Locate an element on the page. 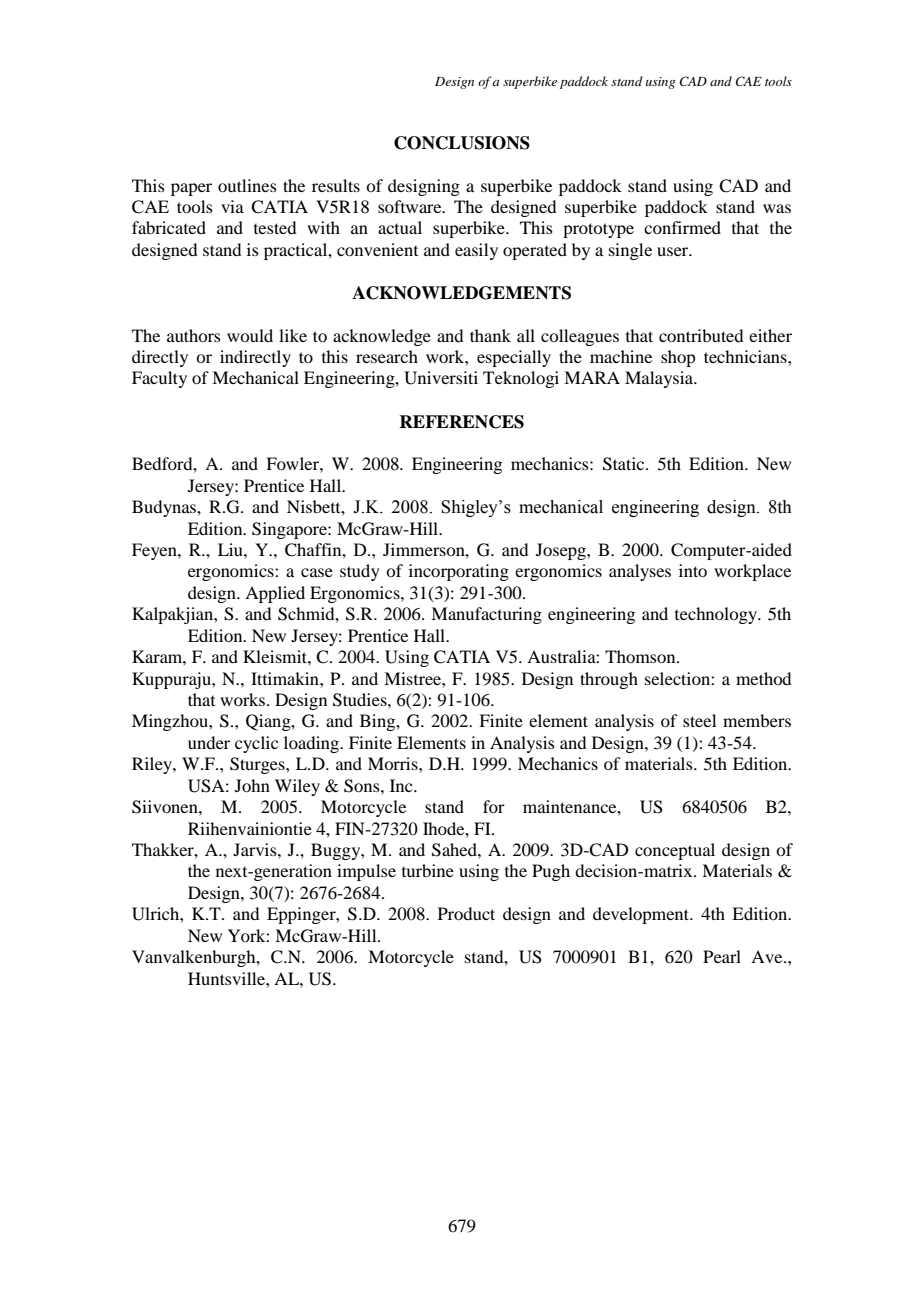  impulse is located at coordinates (366, 872).
